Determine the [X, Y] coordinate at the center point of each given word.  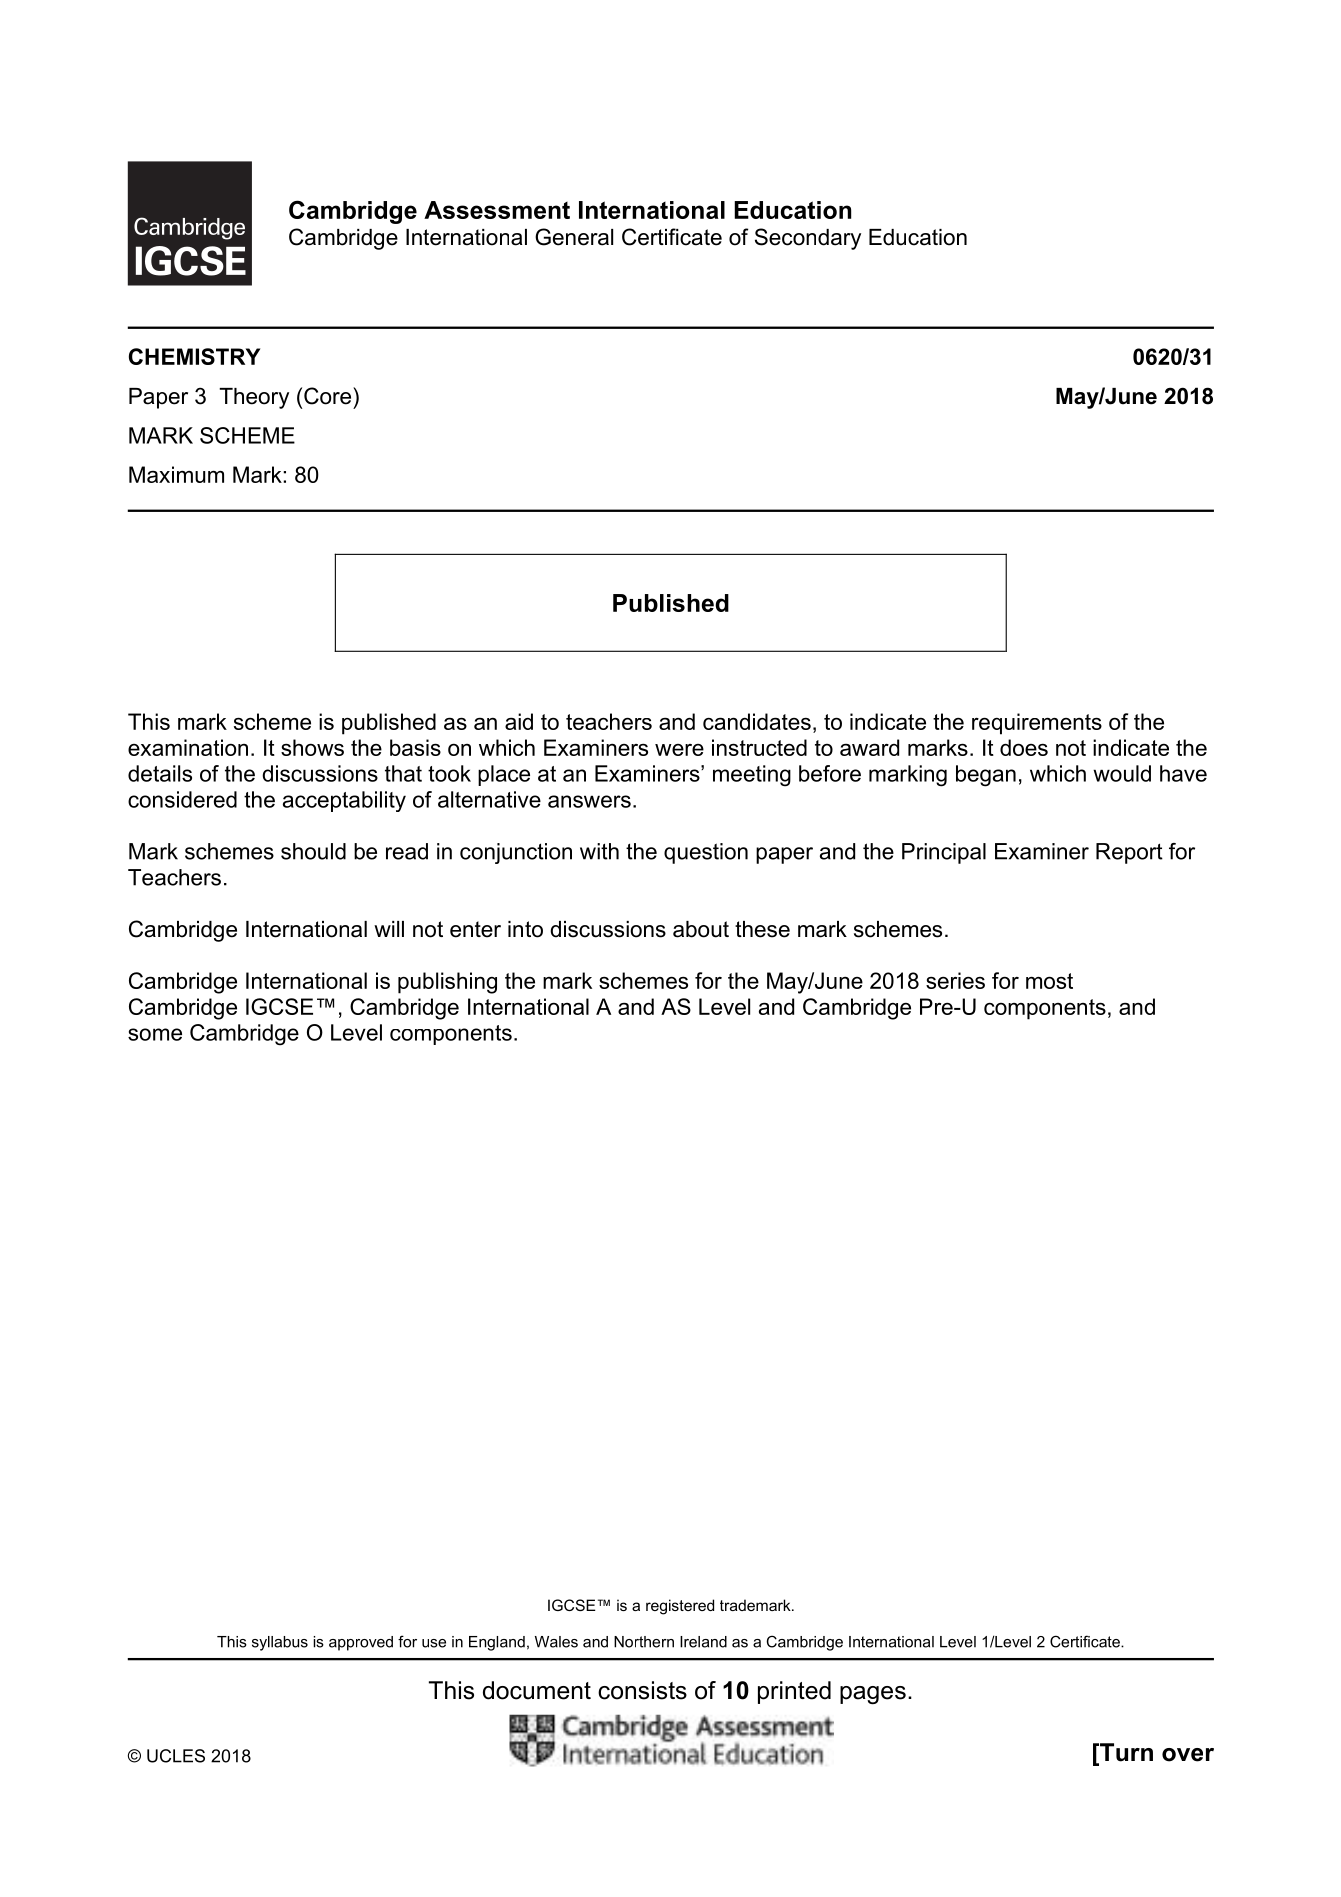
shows [312, 747]
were [679, 750]
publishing [447, 983]
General [574, 237]
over [1188, 1755]
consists [642, 1690]
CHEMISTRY [194, 356]
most [1049, 981]
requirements [1037, 724]
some [155, 1034]
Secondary [808, 239]
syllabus [280, 1643]
